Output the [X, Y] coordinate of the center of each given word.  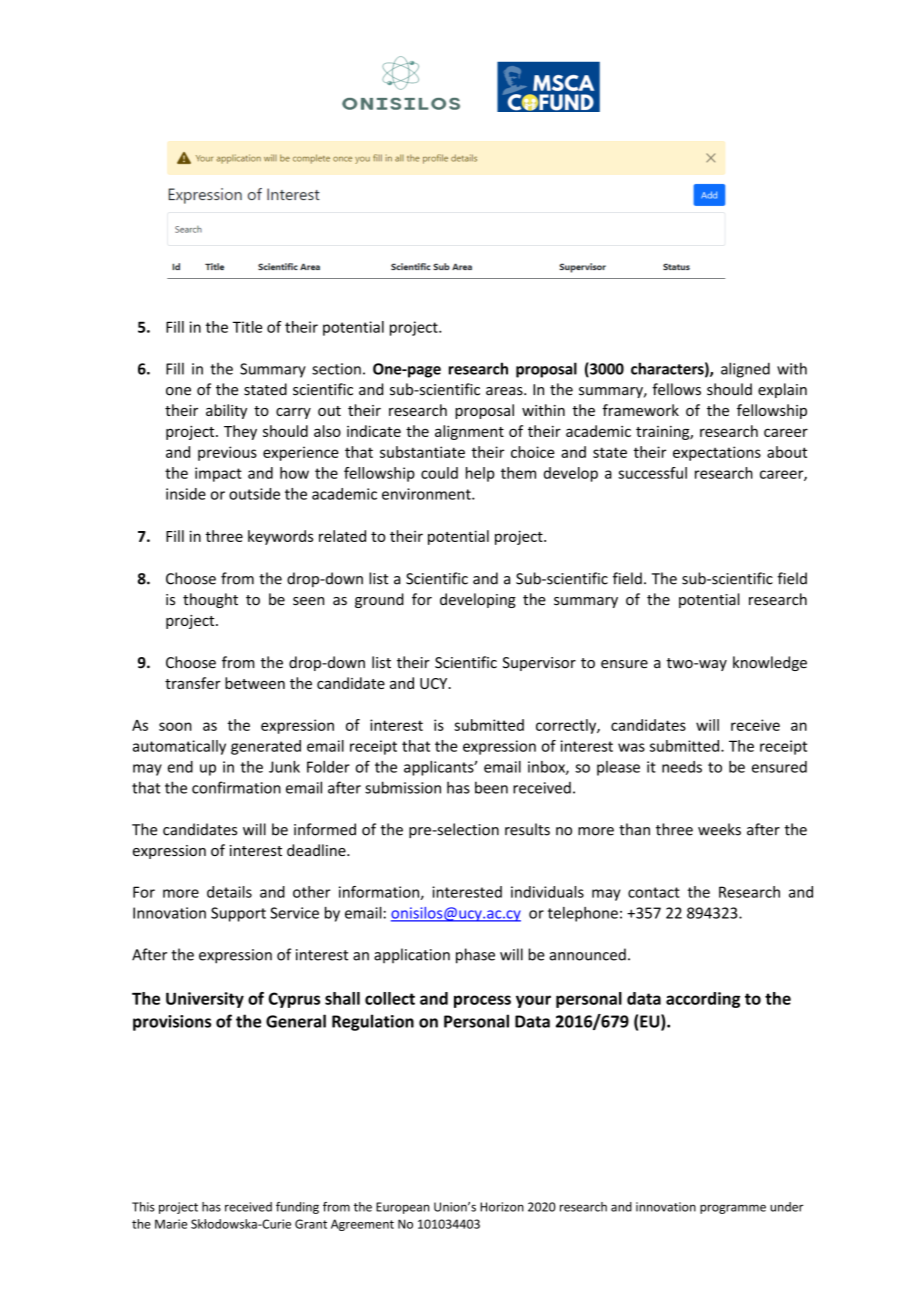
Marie [171, 1224]
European [402, 1208]
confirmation [236, 787]
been [491, 787]
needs [682, 767]
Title [247, 327]
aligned [745, 370]
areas [505, 391]
